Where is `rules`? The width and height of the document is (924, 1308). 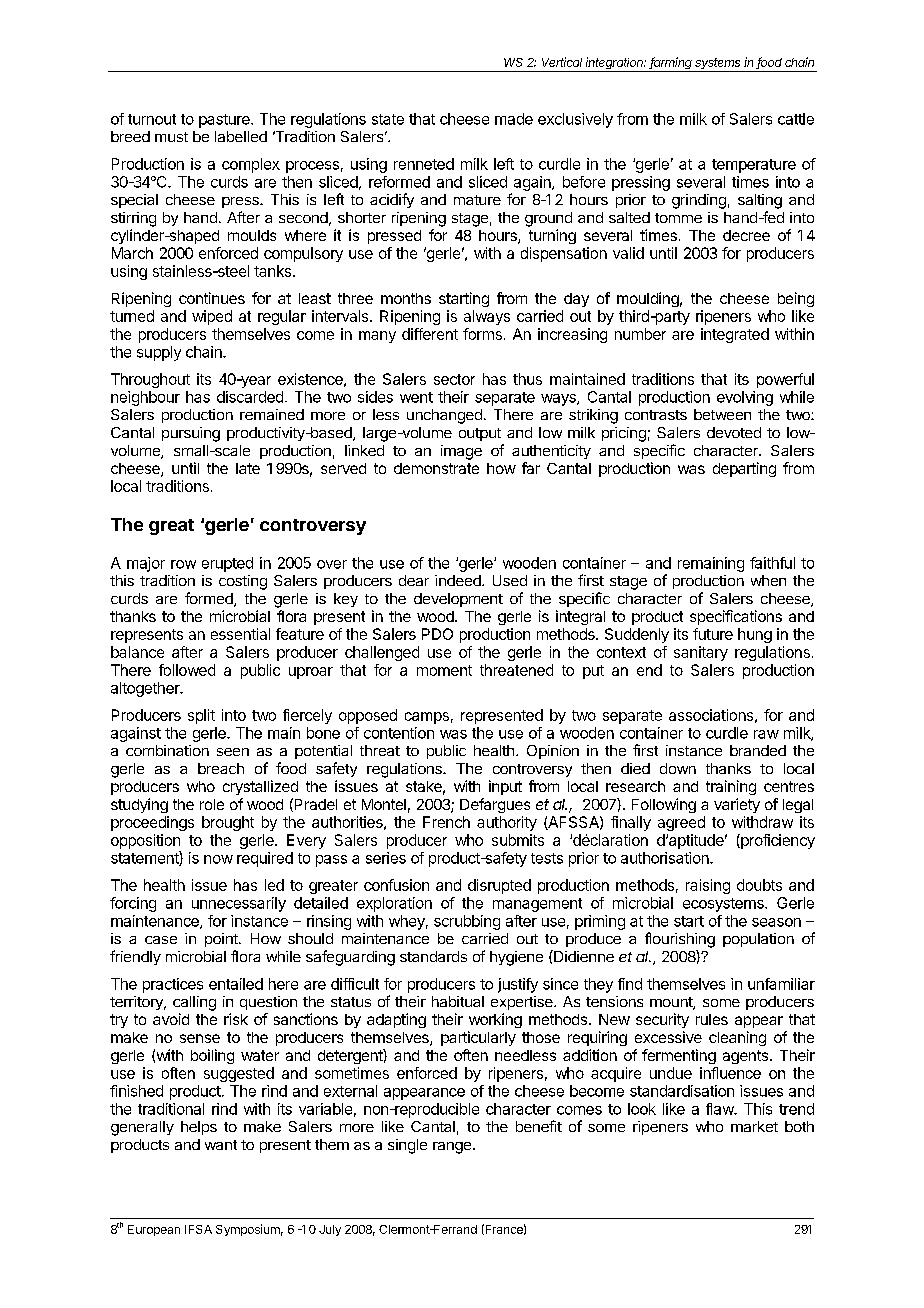
rules is located at coordinates (712, 1019).
